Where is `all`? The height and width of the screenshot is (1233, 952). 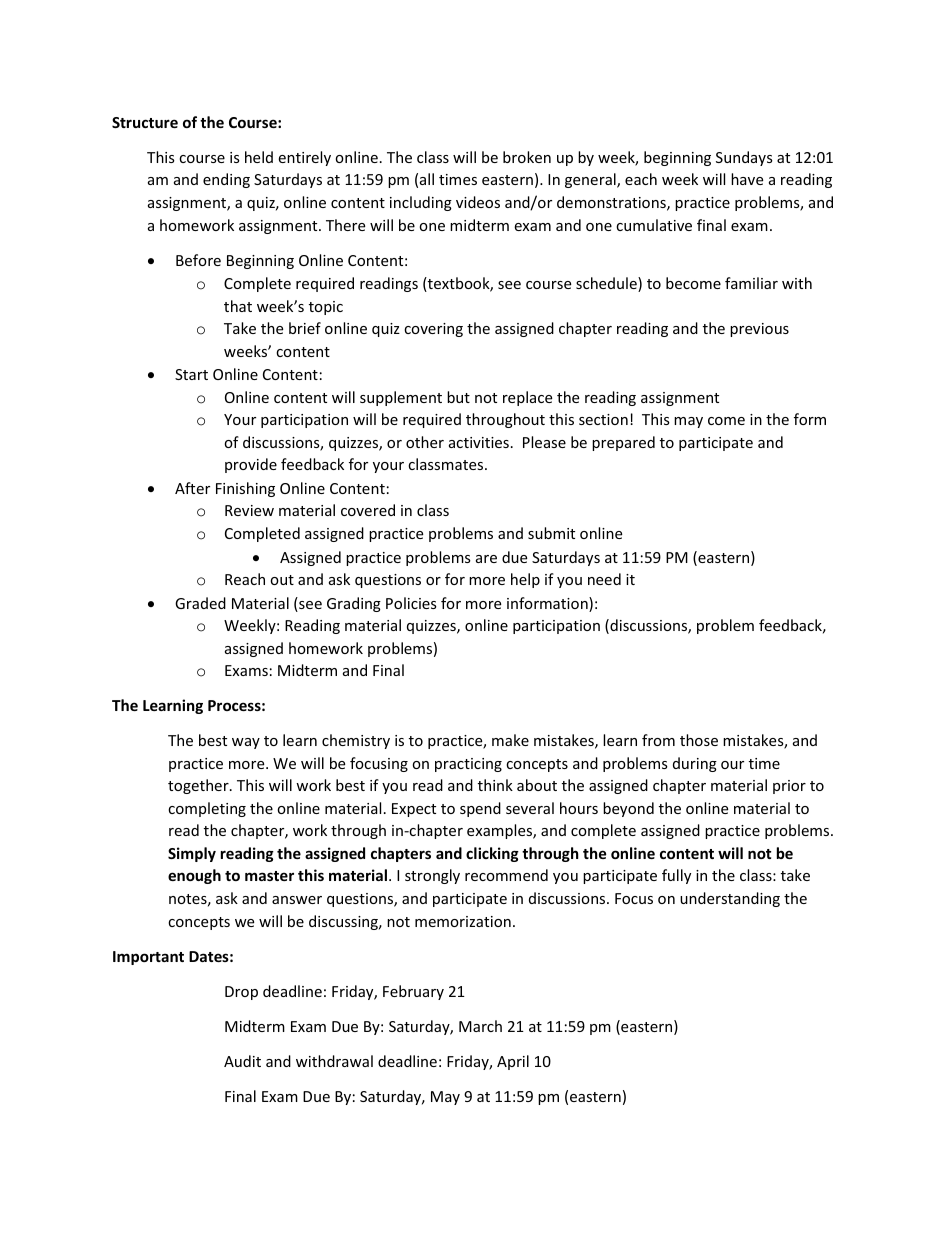 all is located at coordinates (427, 179).
